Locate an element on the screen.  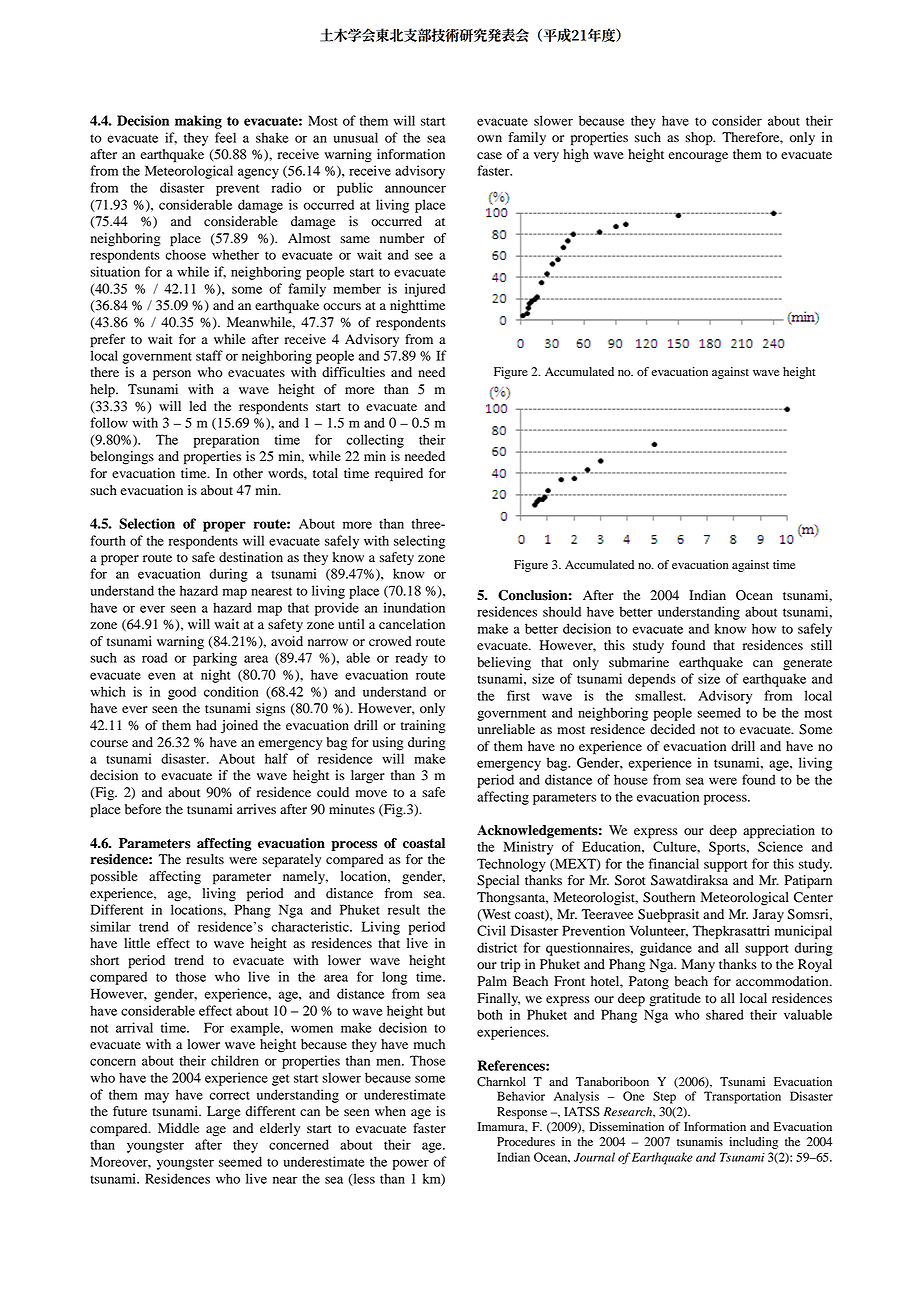
generate is located at coordinates (807, 665).
